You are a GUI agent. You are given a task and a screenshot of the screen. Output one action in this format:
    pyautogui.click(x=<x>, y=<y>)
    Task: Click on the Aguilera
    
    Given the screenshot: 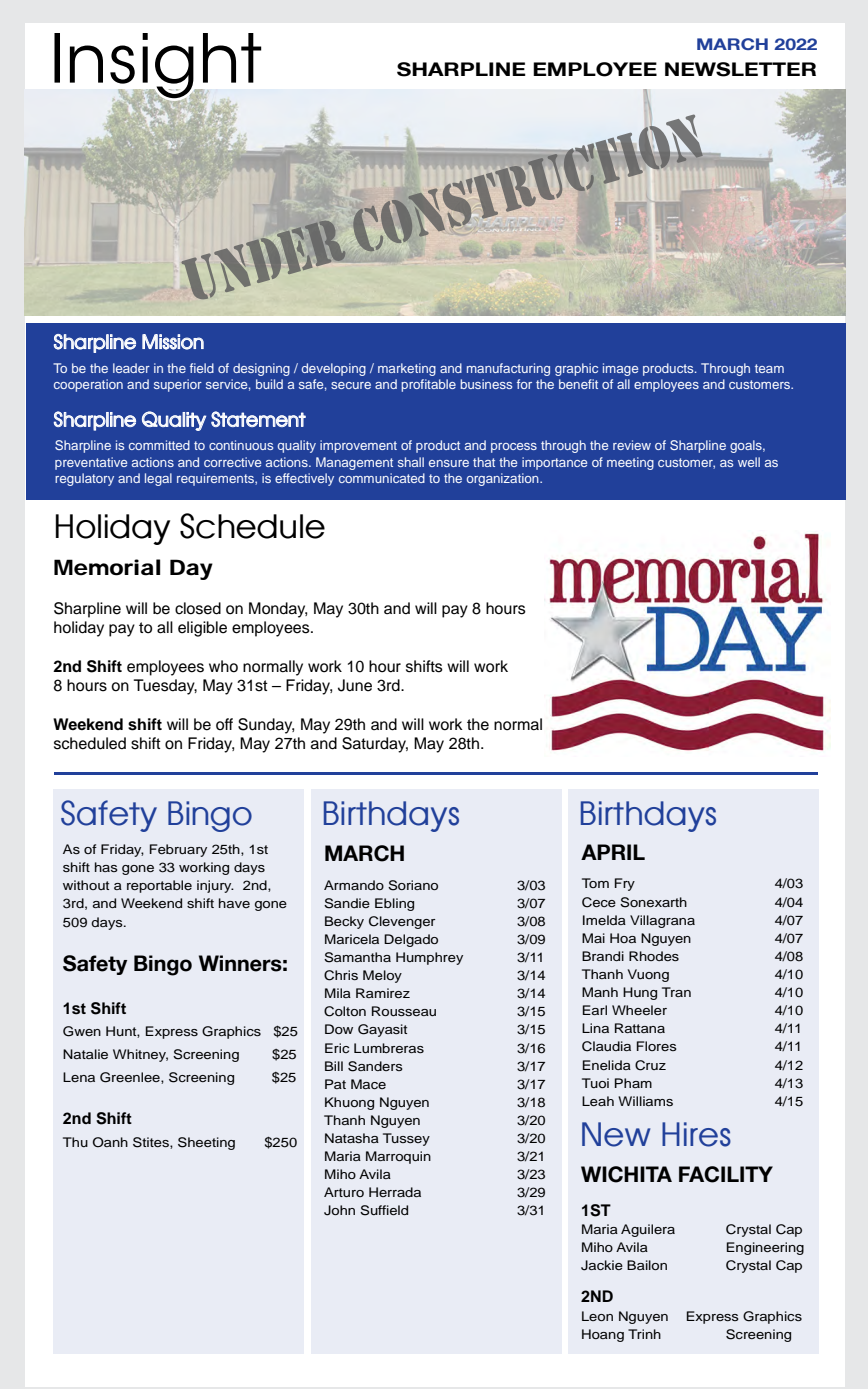 What is the action you would take?
    pyautogui.click(x=648, y=1230)
